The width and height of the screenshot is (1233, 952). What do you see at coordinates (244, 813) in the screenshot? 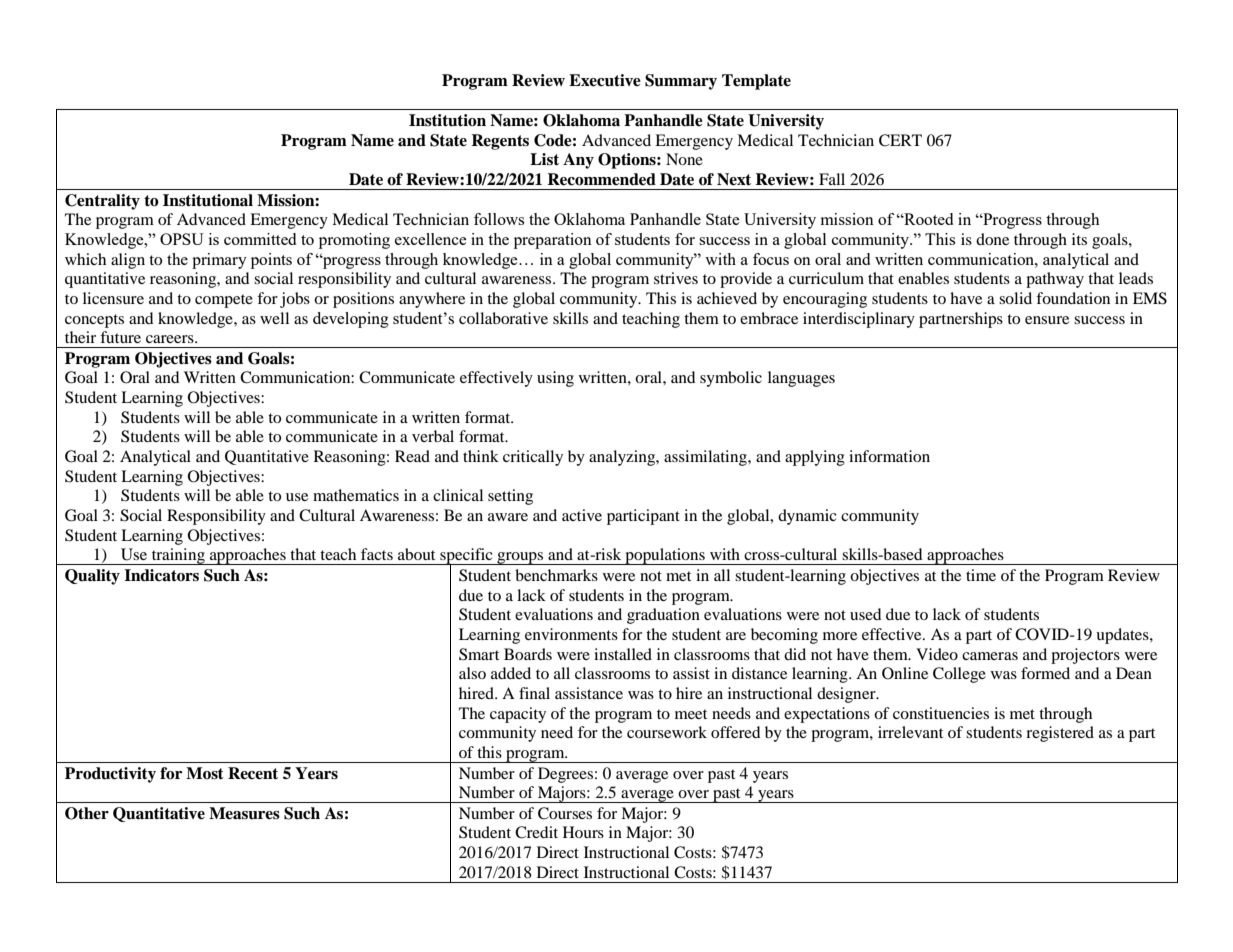
I see `Measures` at bounding box center [244, 813].
